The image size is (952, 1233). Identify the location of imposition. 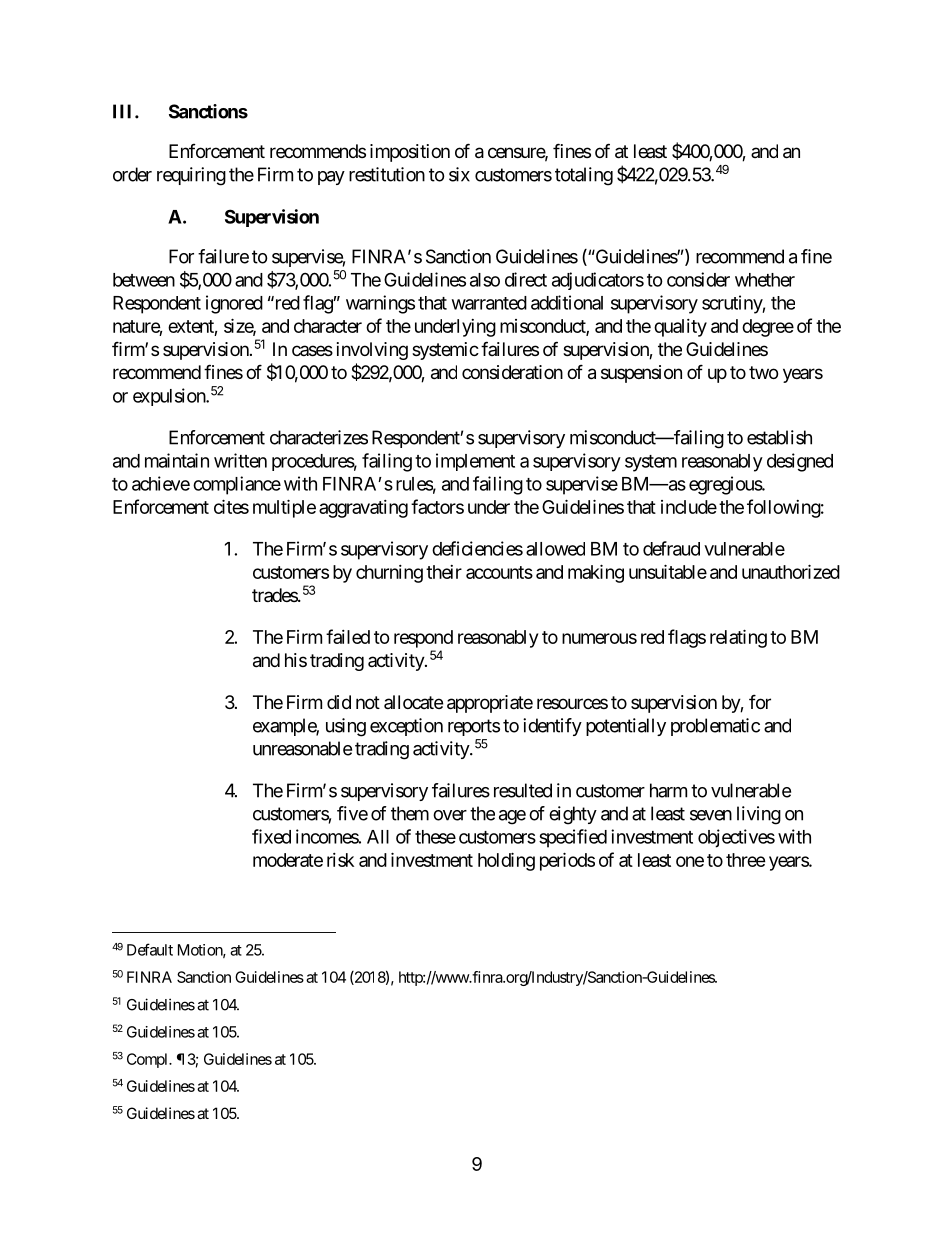
(410, 153).
